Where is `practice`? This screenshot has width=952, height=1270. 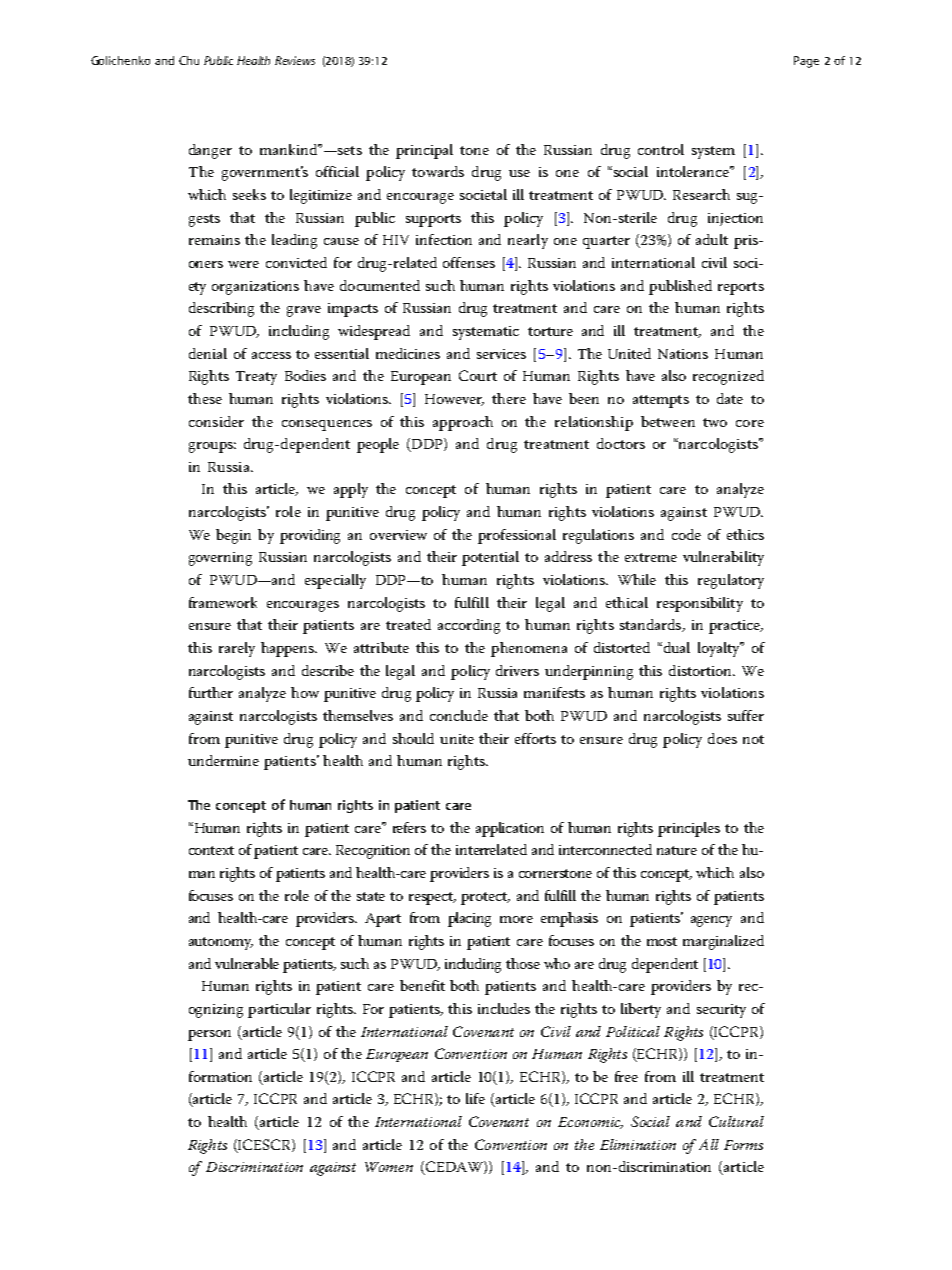
practice is located at coordinates (735, 627).
